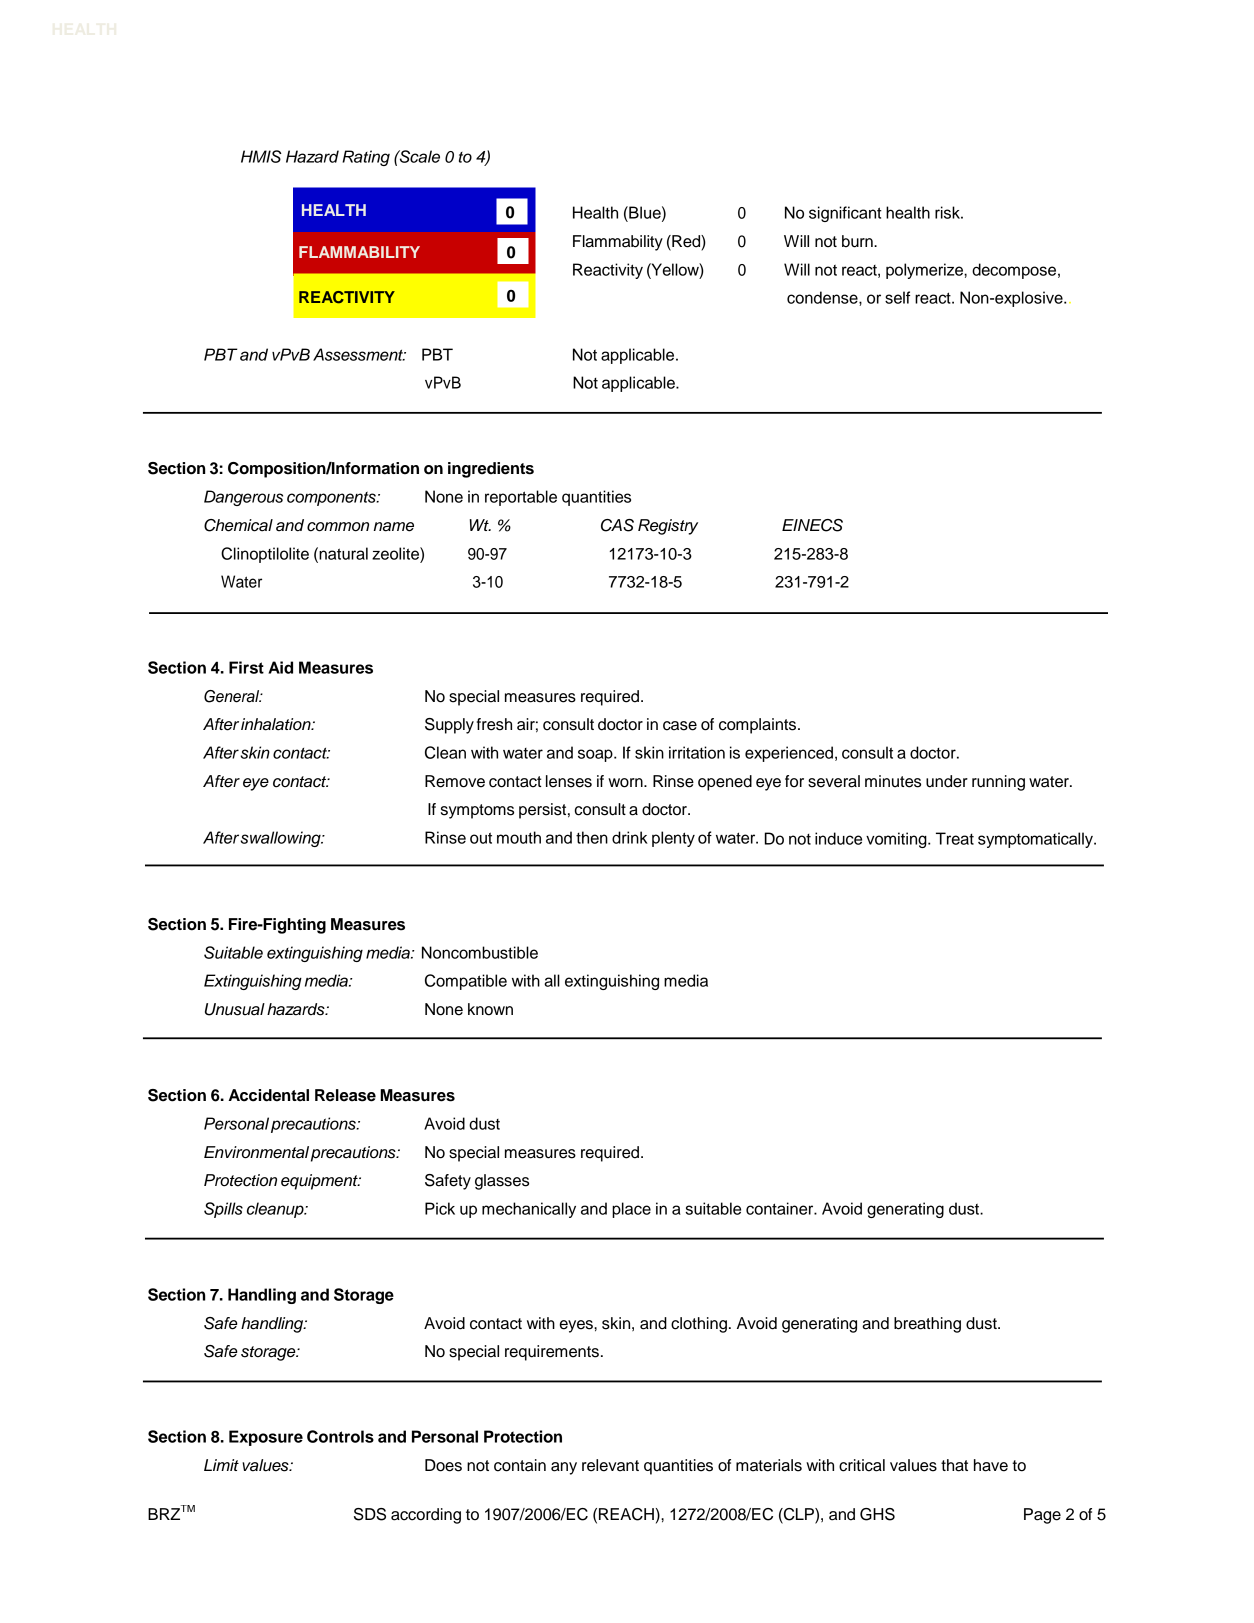  Describe the element at coordinates (345, 1095) in the page. I see `Release` at that location.
